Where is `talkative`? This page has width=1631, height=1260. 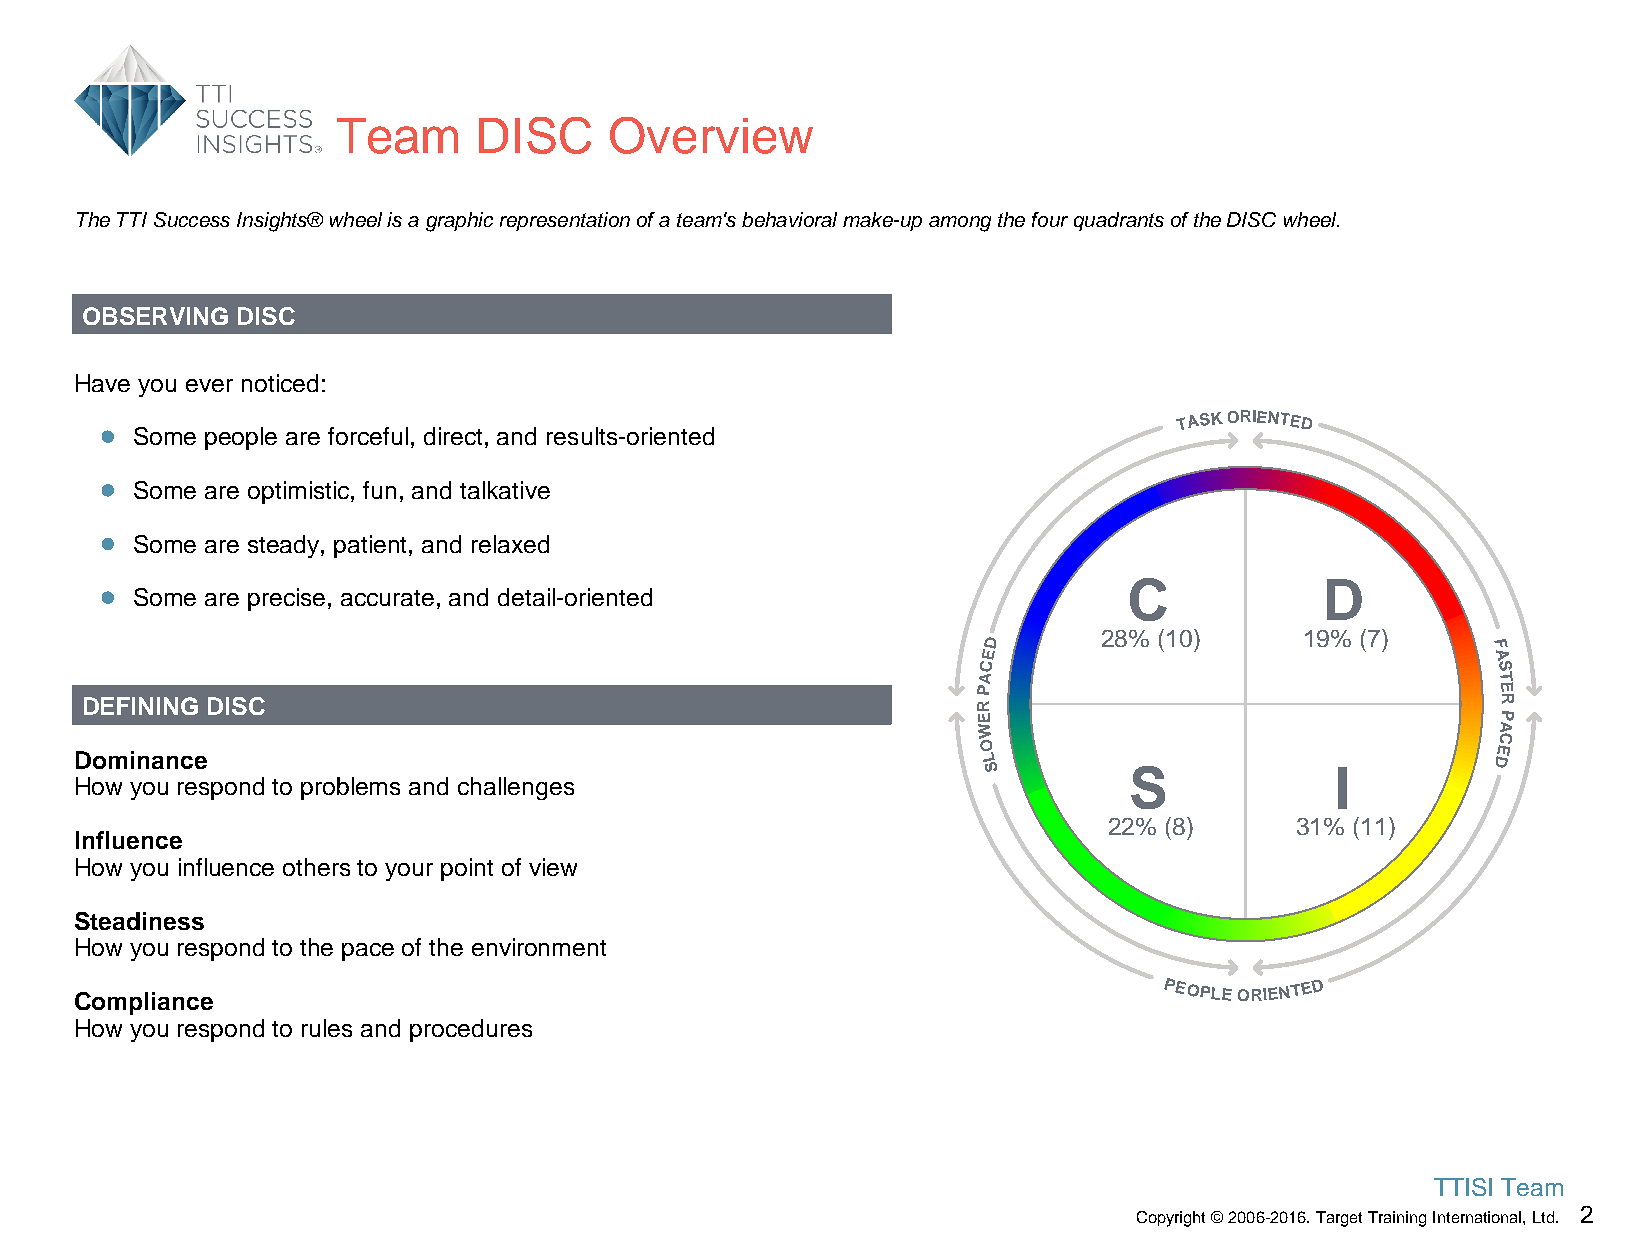 talkative is located at coordinates (505, 490).
